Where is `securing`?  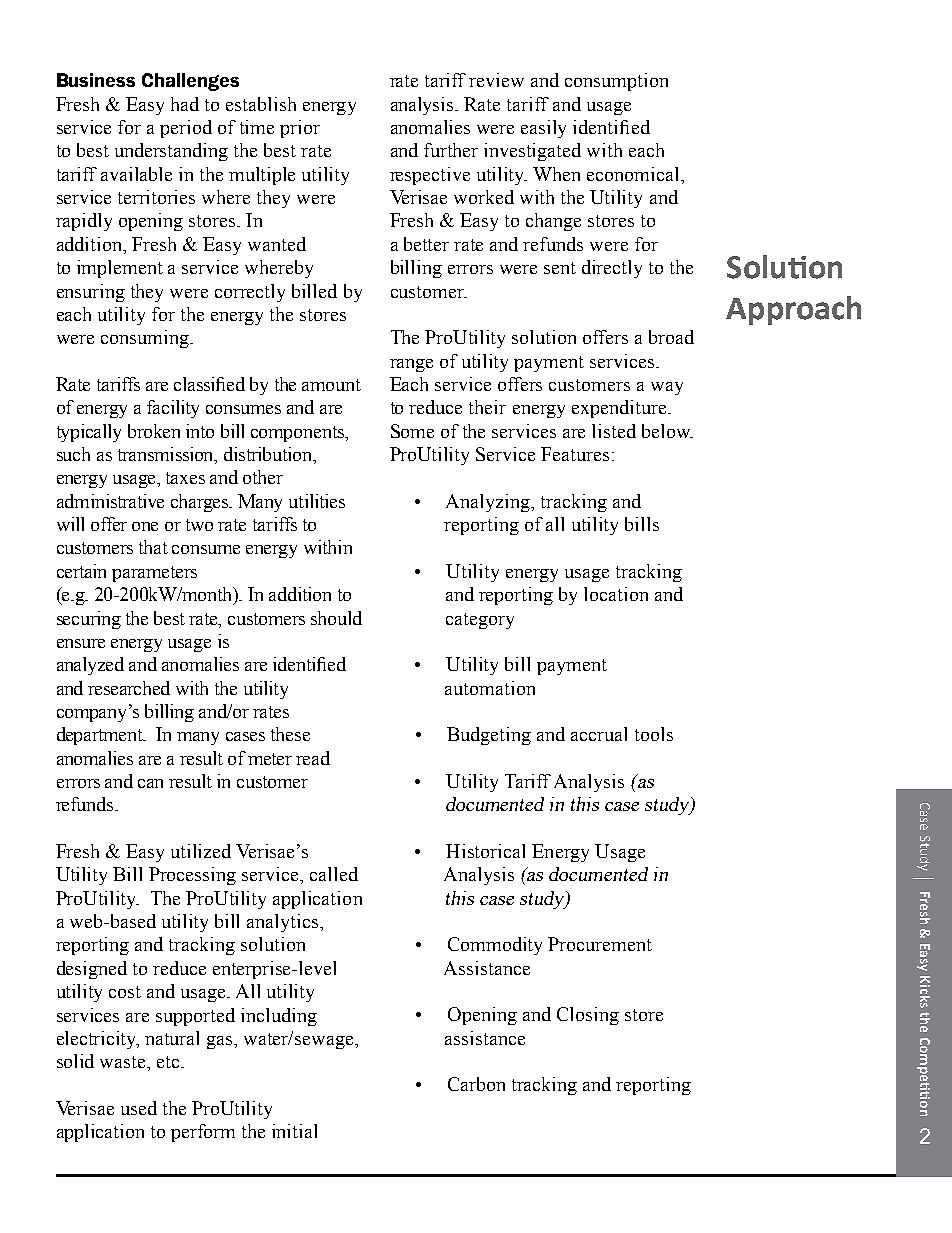 securing is located at coordinates (89, 620).
